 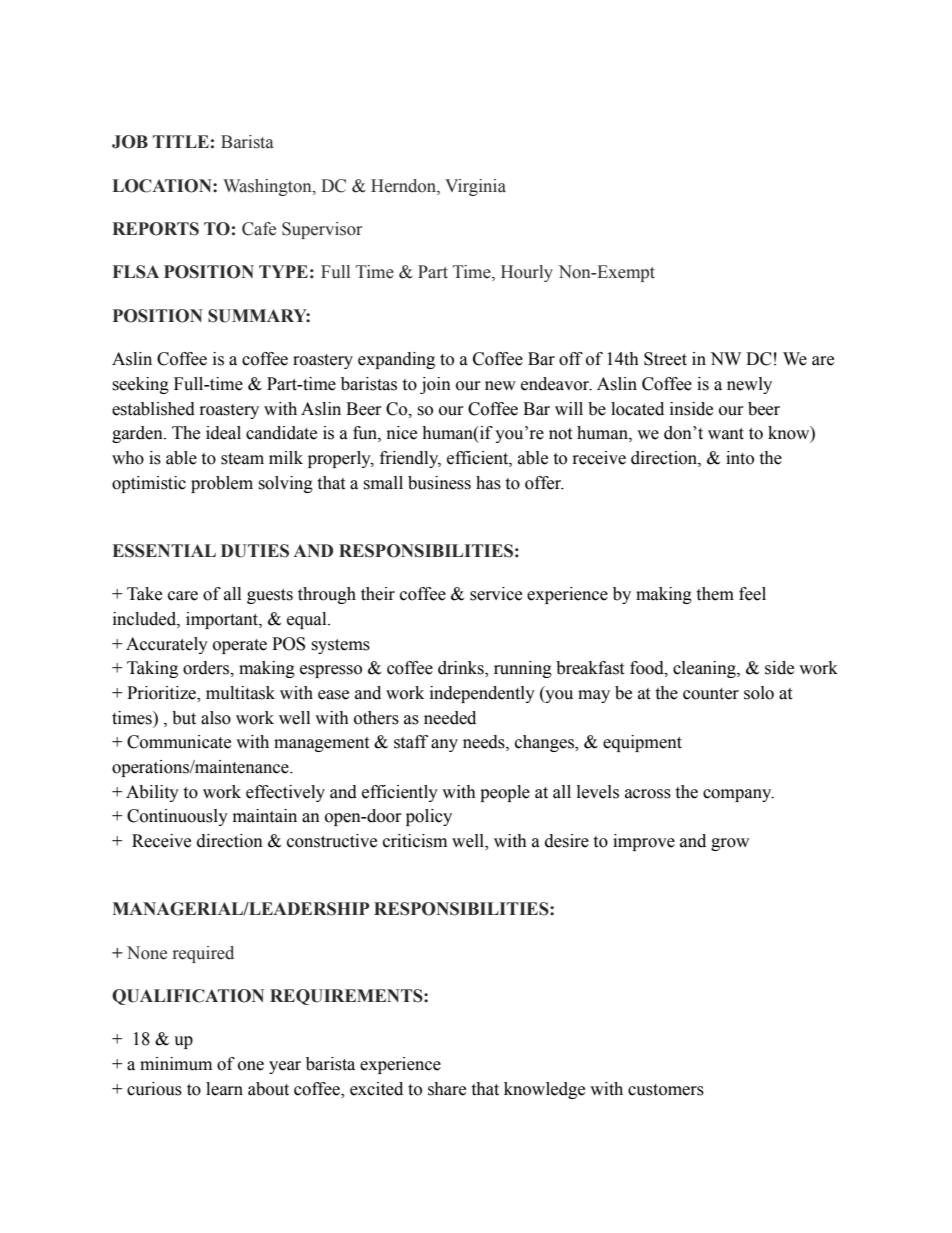 I want to click on into, so click(x=740, y=458).
